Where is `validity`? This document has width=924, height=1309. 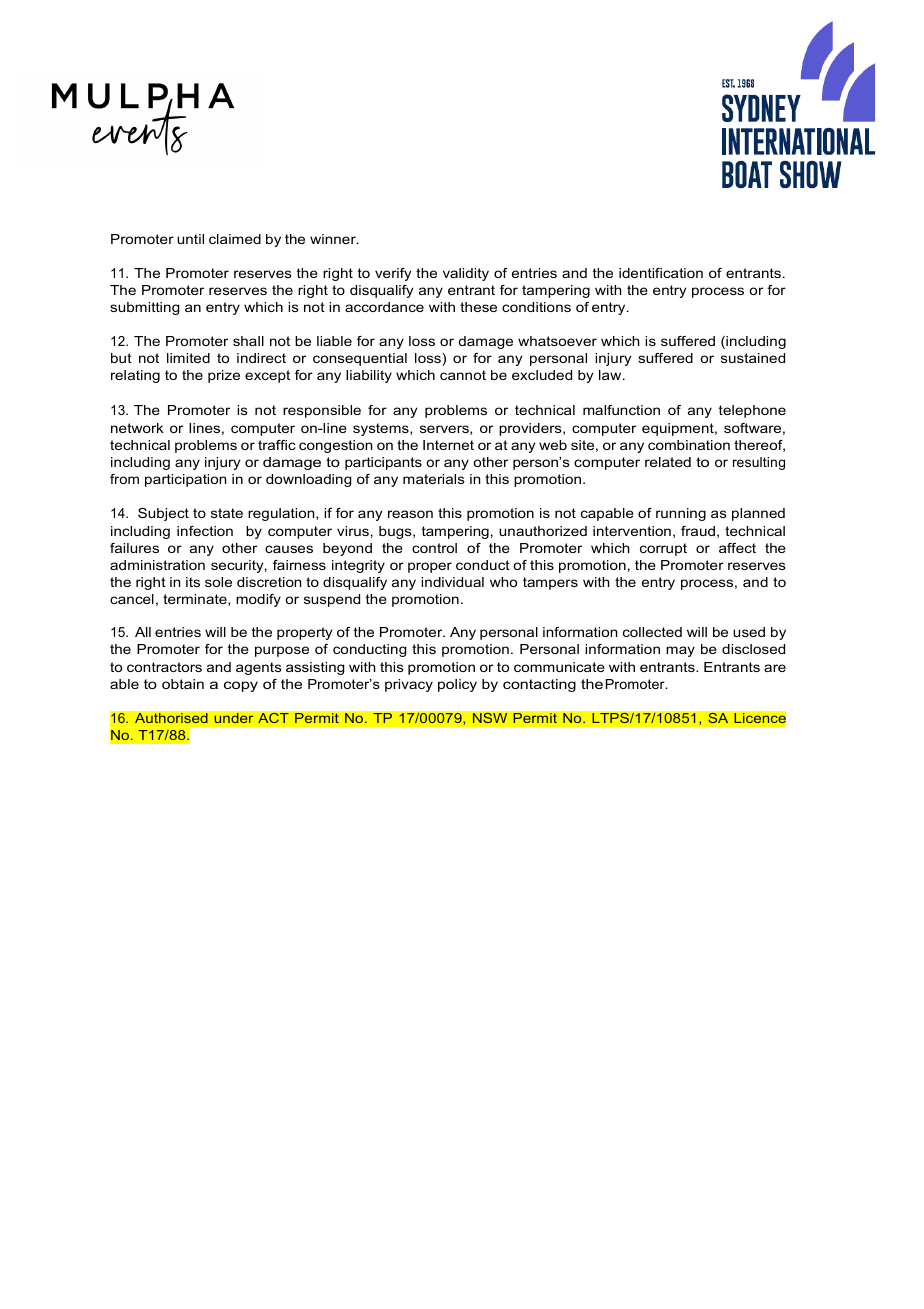 validity is located at coordinates (466, 274).
